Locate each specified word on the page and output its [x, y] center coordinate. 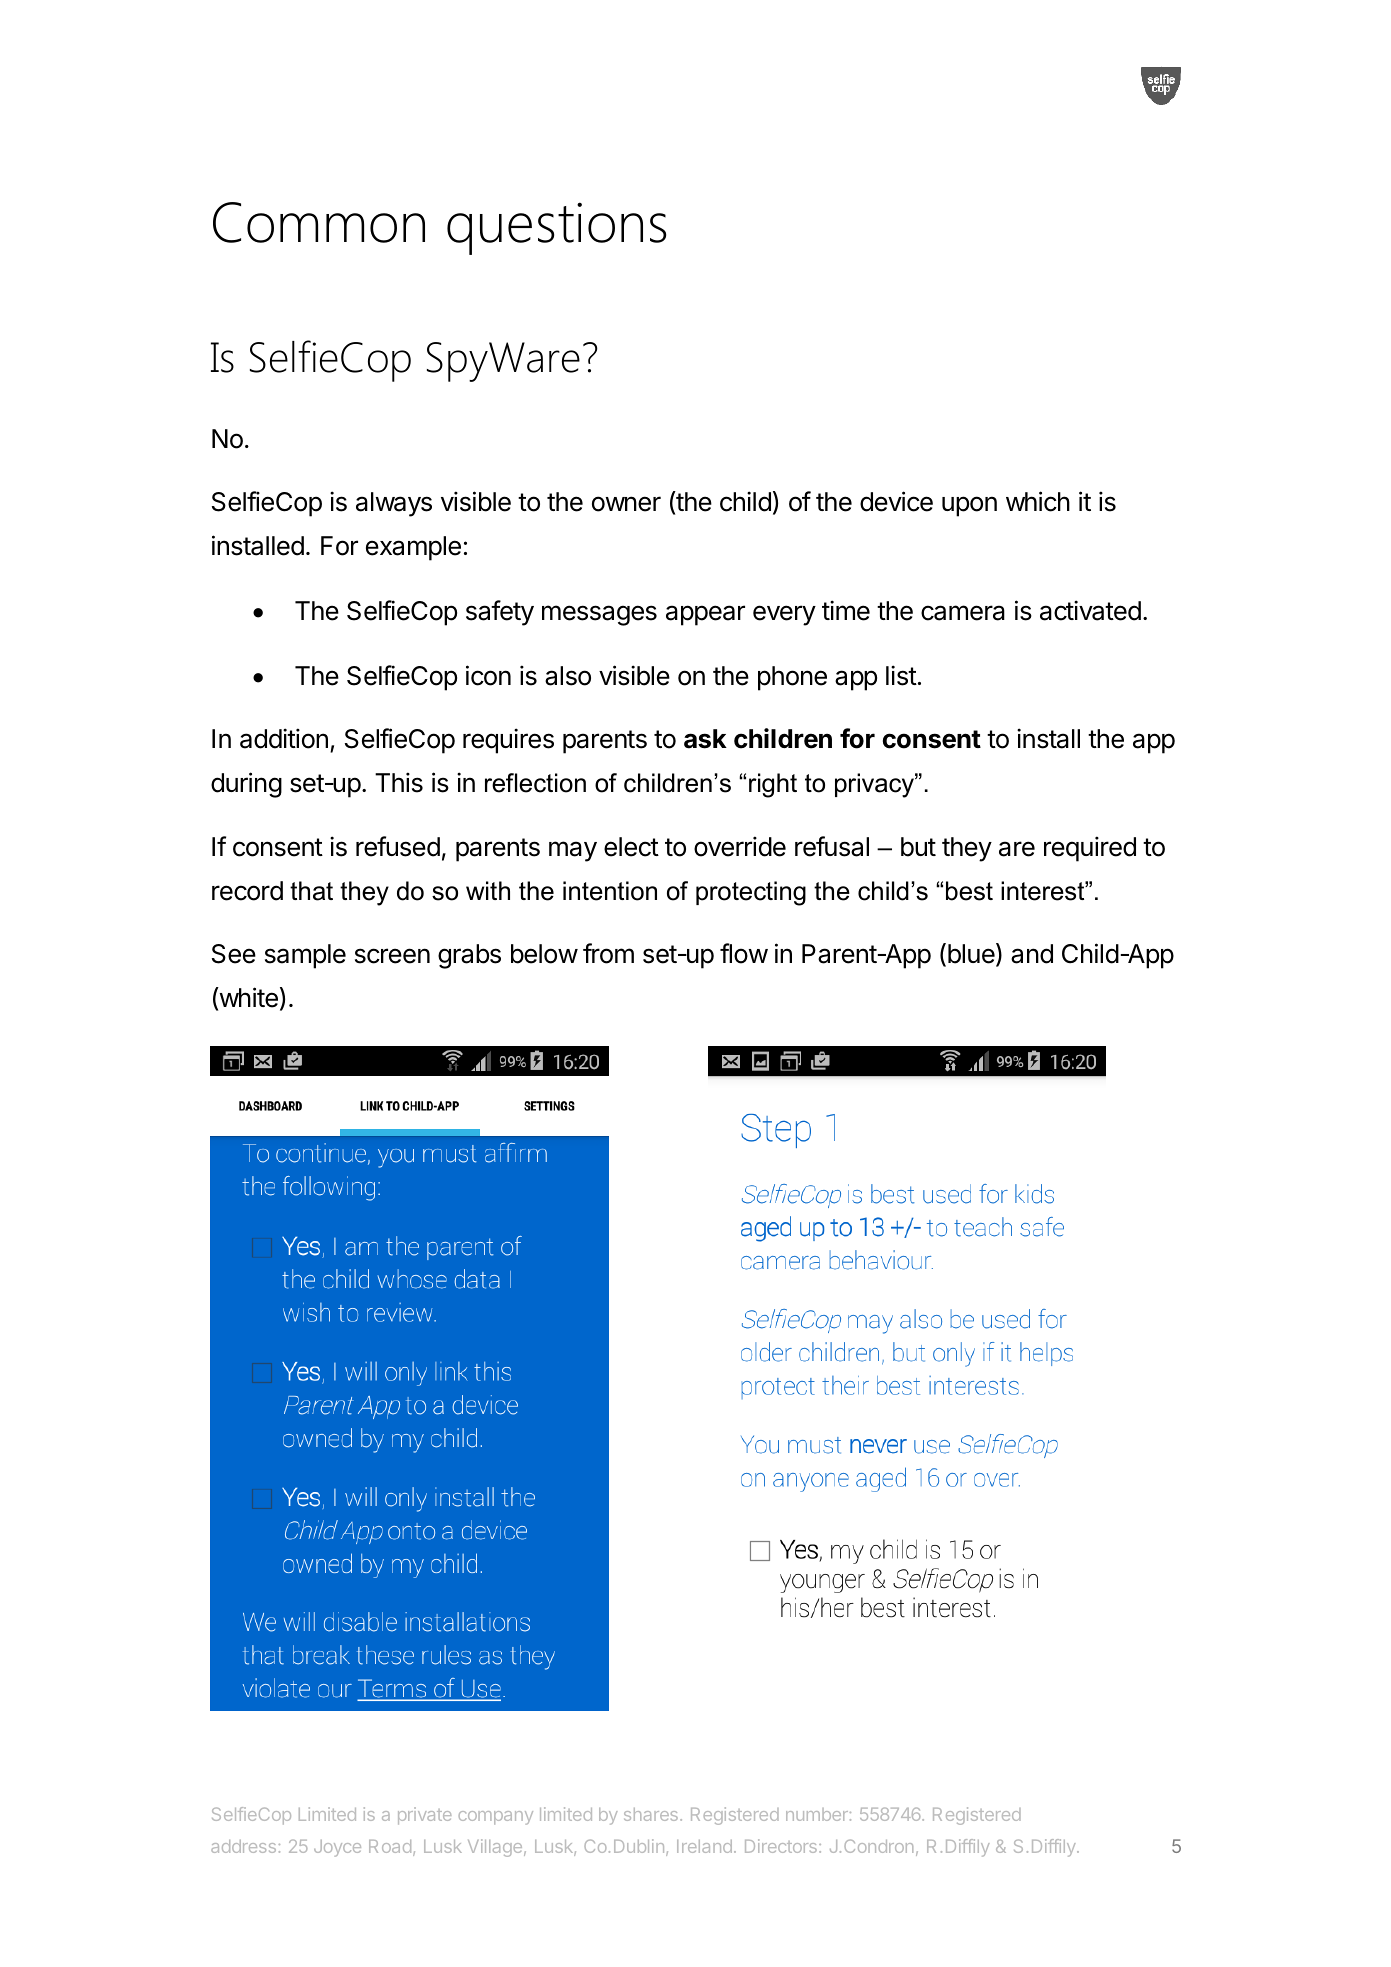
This [399, 782]
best [969, 891]
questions [556, 228]
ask [705, 739]
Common [319, 222]
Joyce [337, 1848]
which [1038, 501]
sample [305, 956]
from [608, 953]
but [918, 847]
